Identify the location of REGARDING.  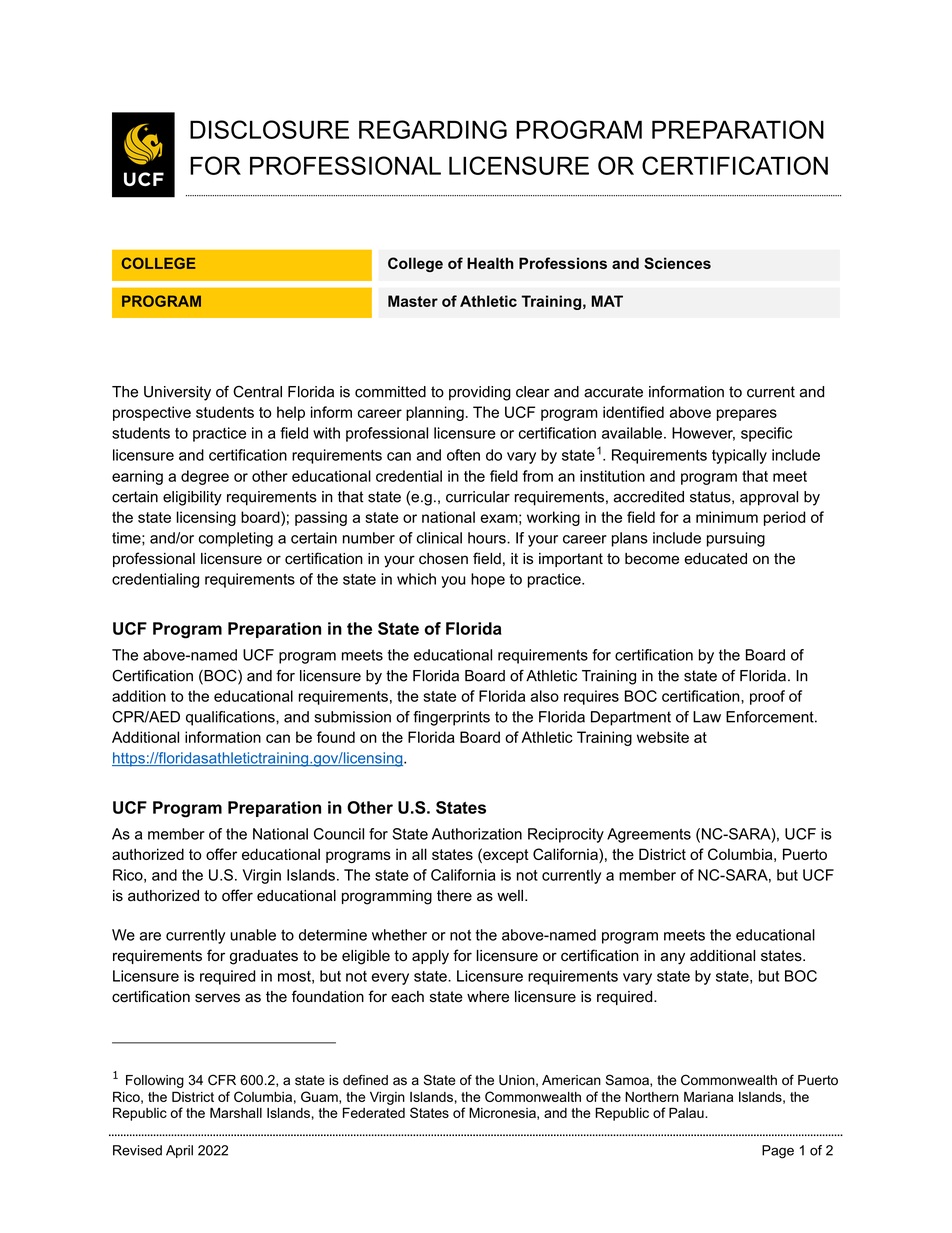
(433, 129).
